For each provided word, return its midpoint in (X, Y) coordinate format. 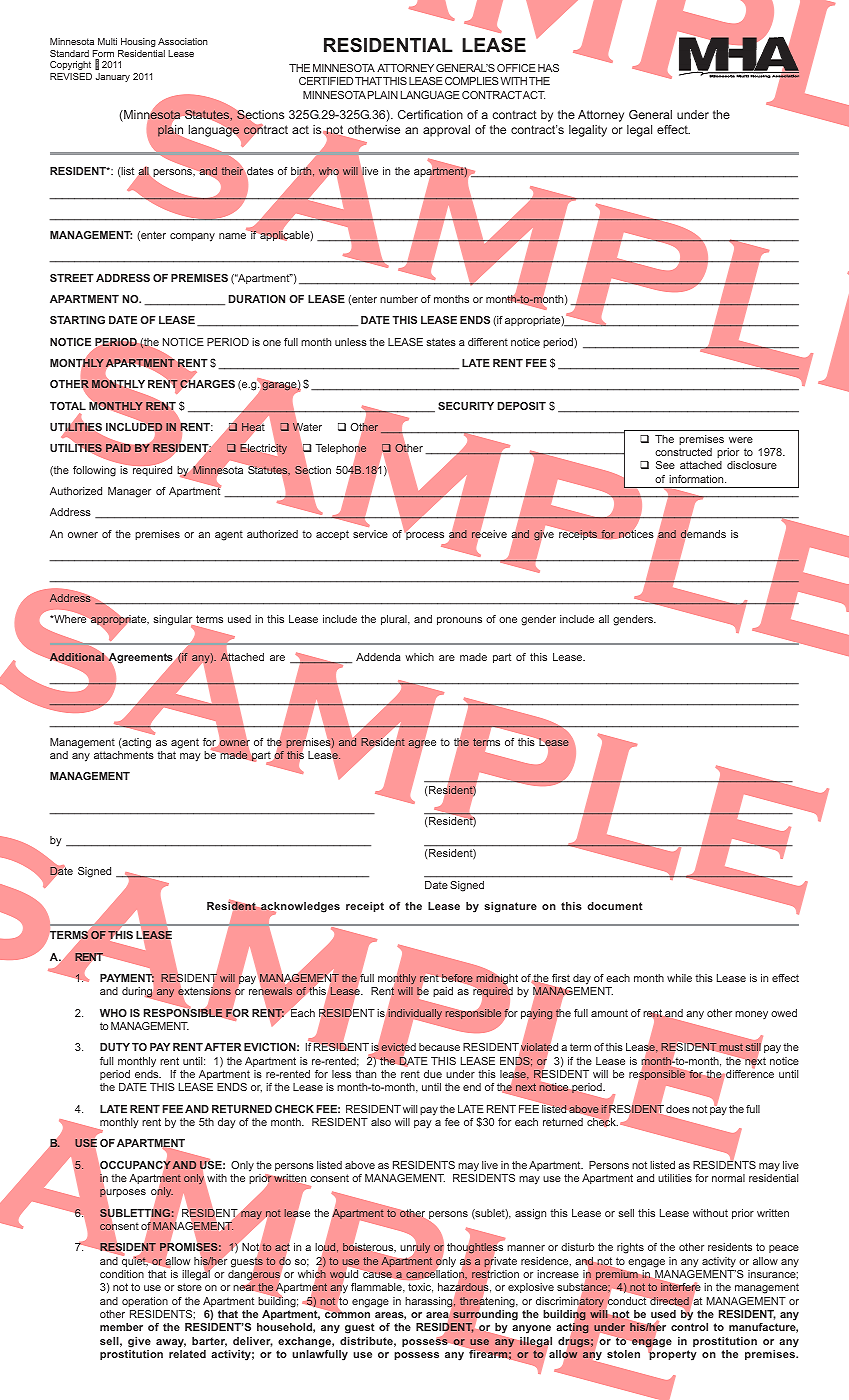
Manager (129, 492)
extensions (204, 991)
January (113, 77)
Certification (430, 114)
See (665, 465)
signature (510, 907)
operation (145, 1302)
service (370, 534)
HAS (548, 68)
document (615, 906)
